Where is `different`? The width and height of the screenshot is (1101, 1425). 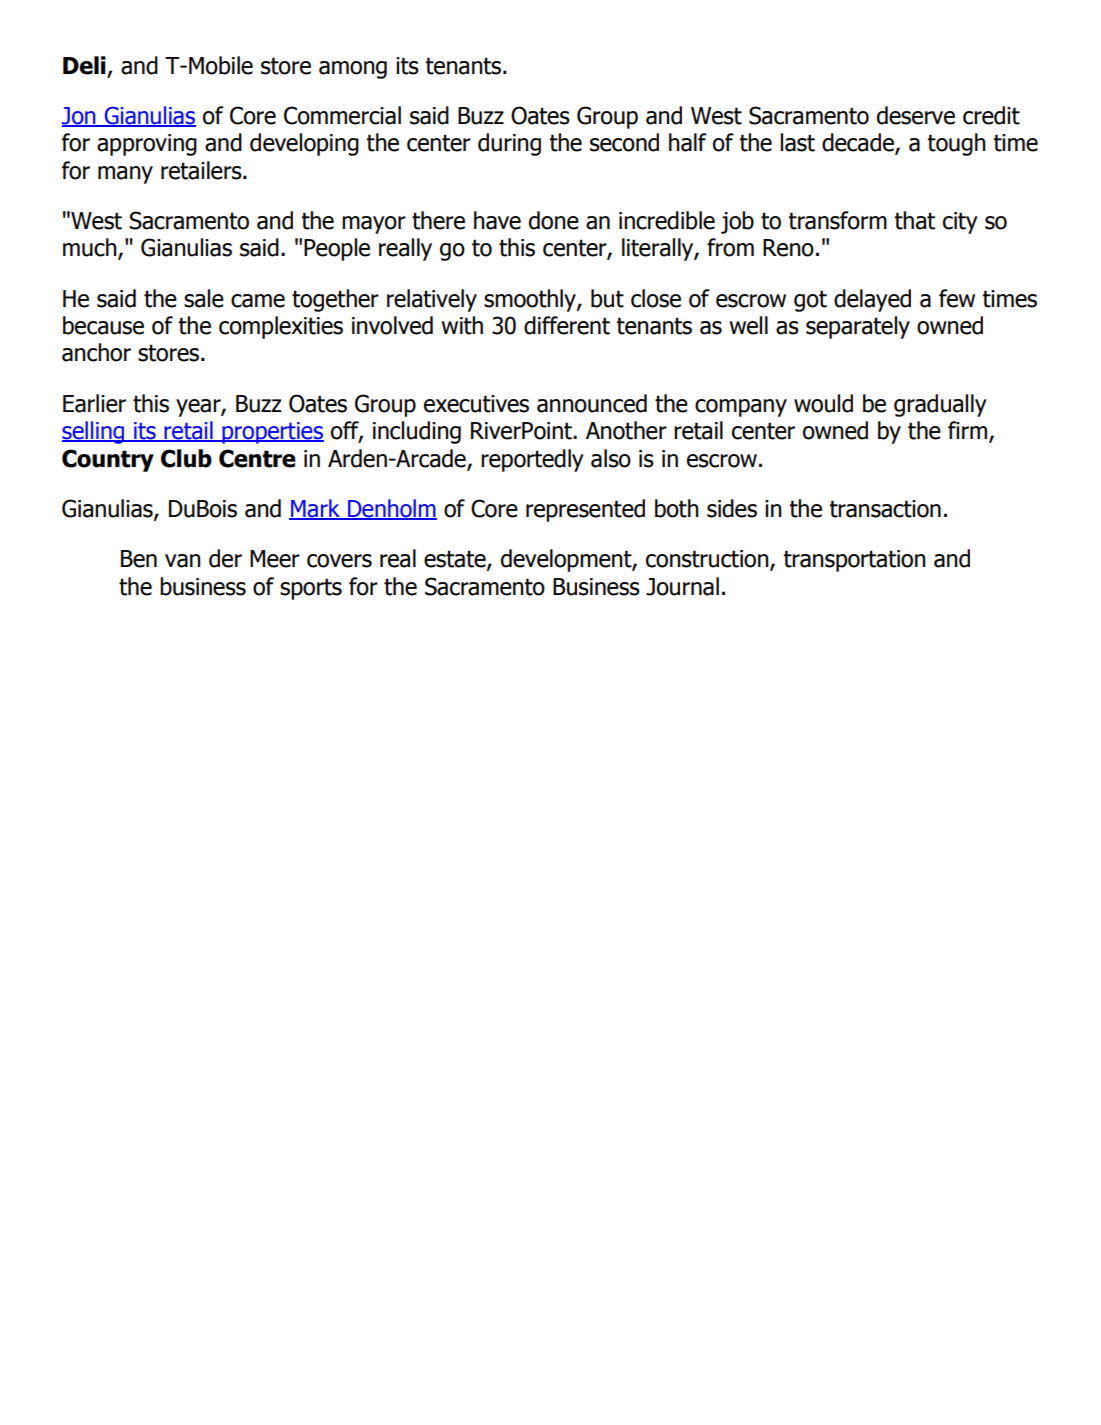 different is located at coordinates (567, 325).
